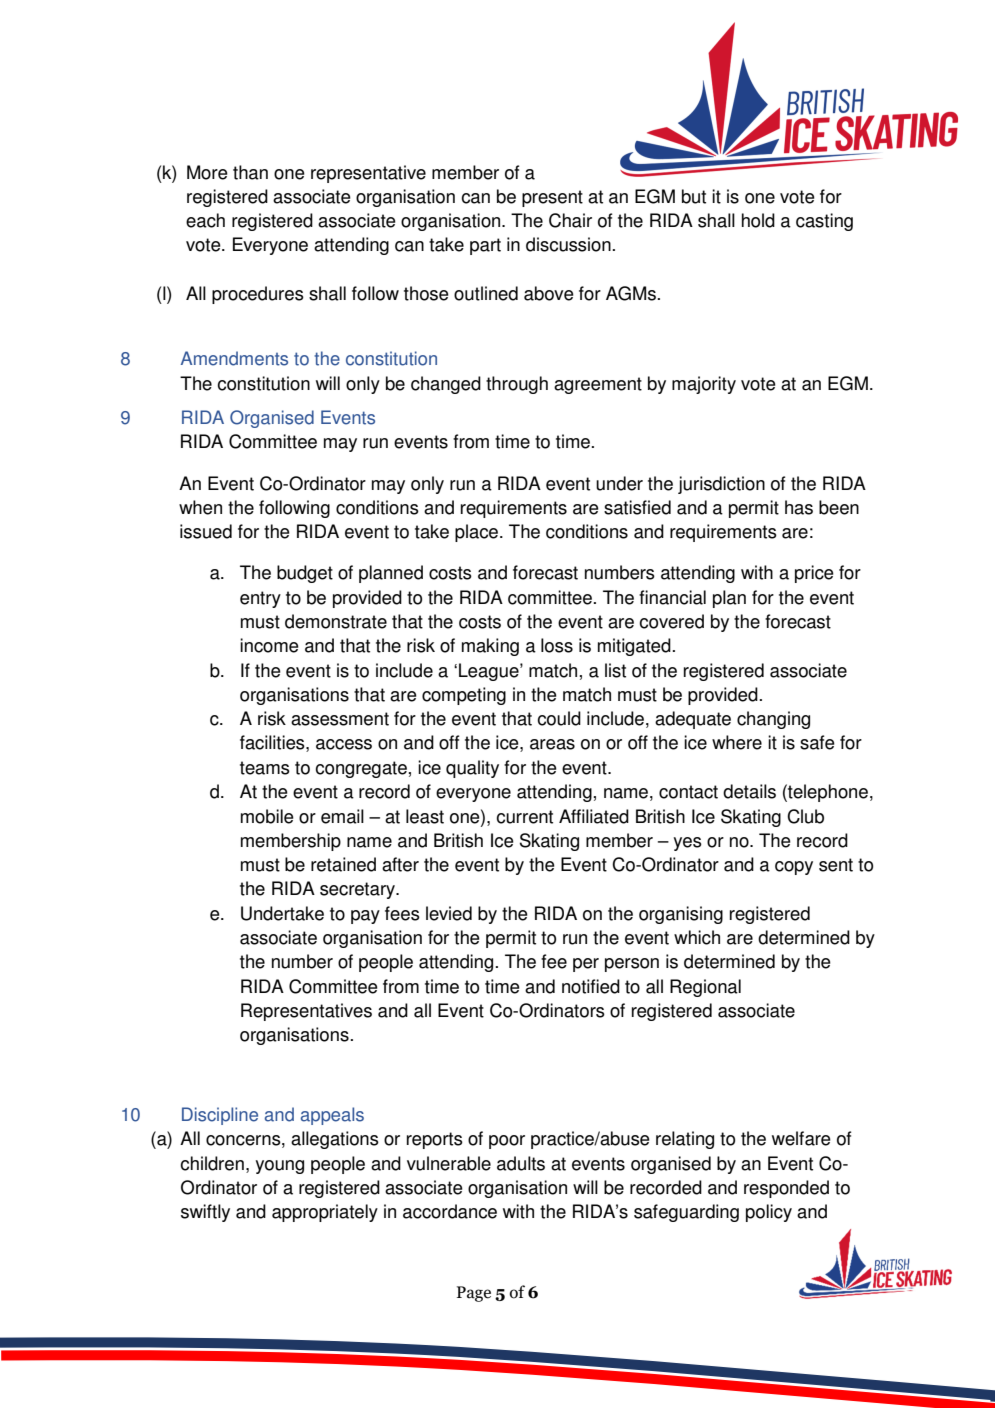 Image resolution: width=995 pixels, height=1408 pixels. What do you see at coordinates (758, 220) in the screenshot?
I see `hold` at bounding box center [758, 220].
